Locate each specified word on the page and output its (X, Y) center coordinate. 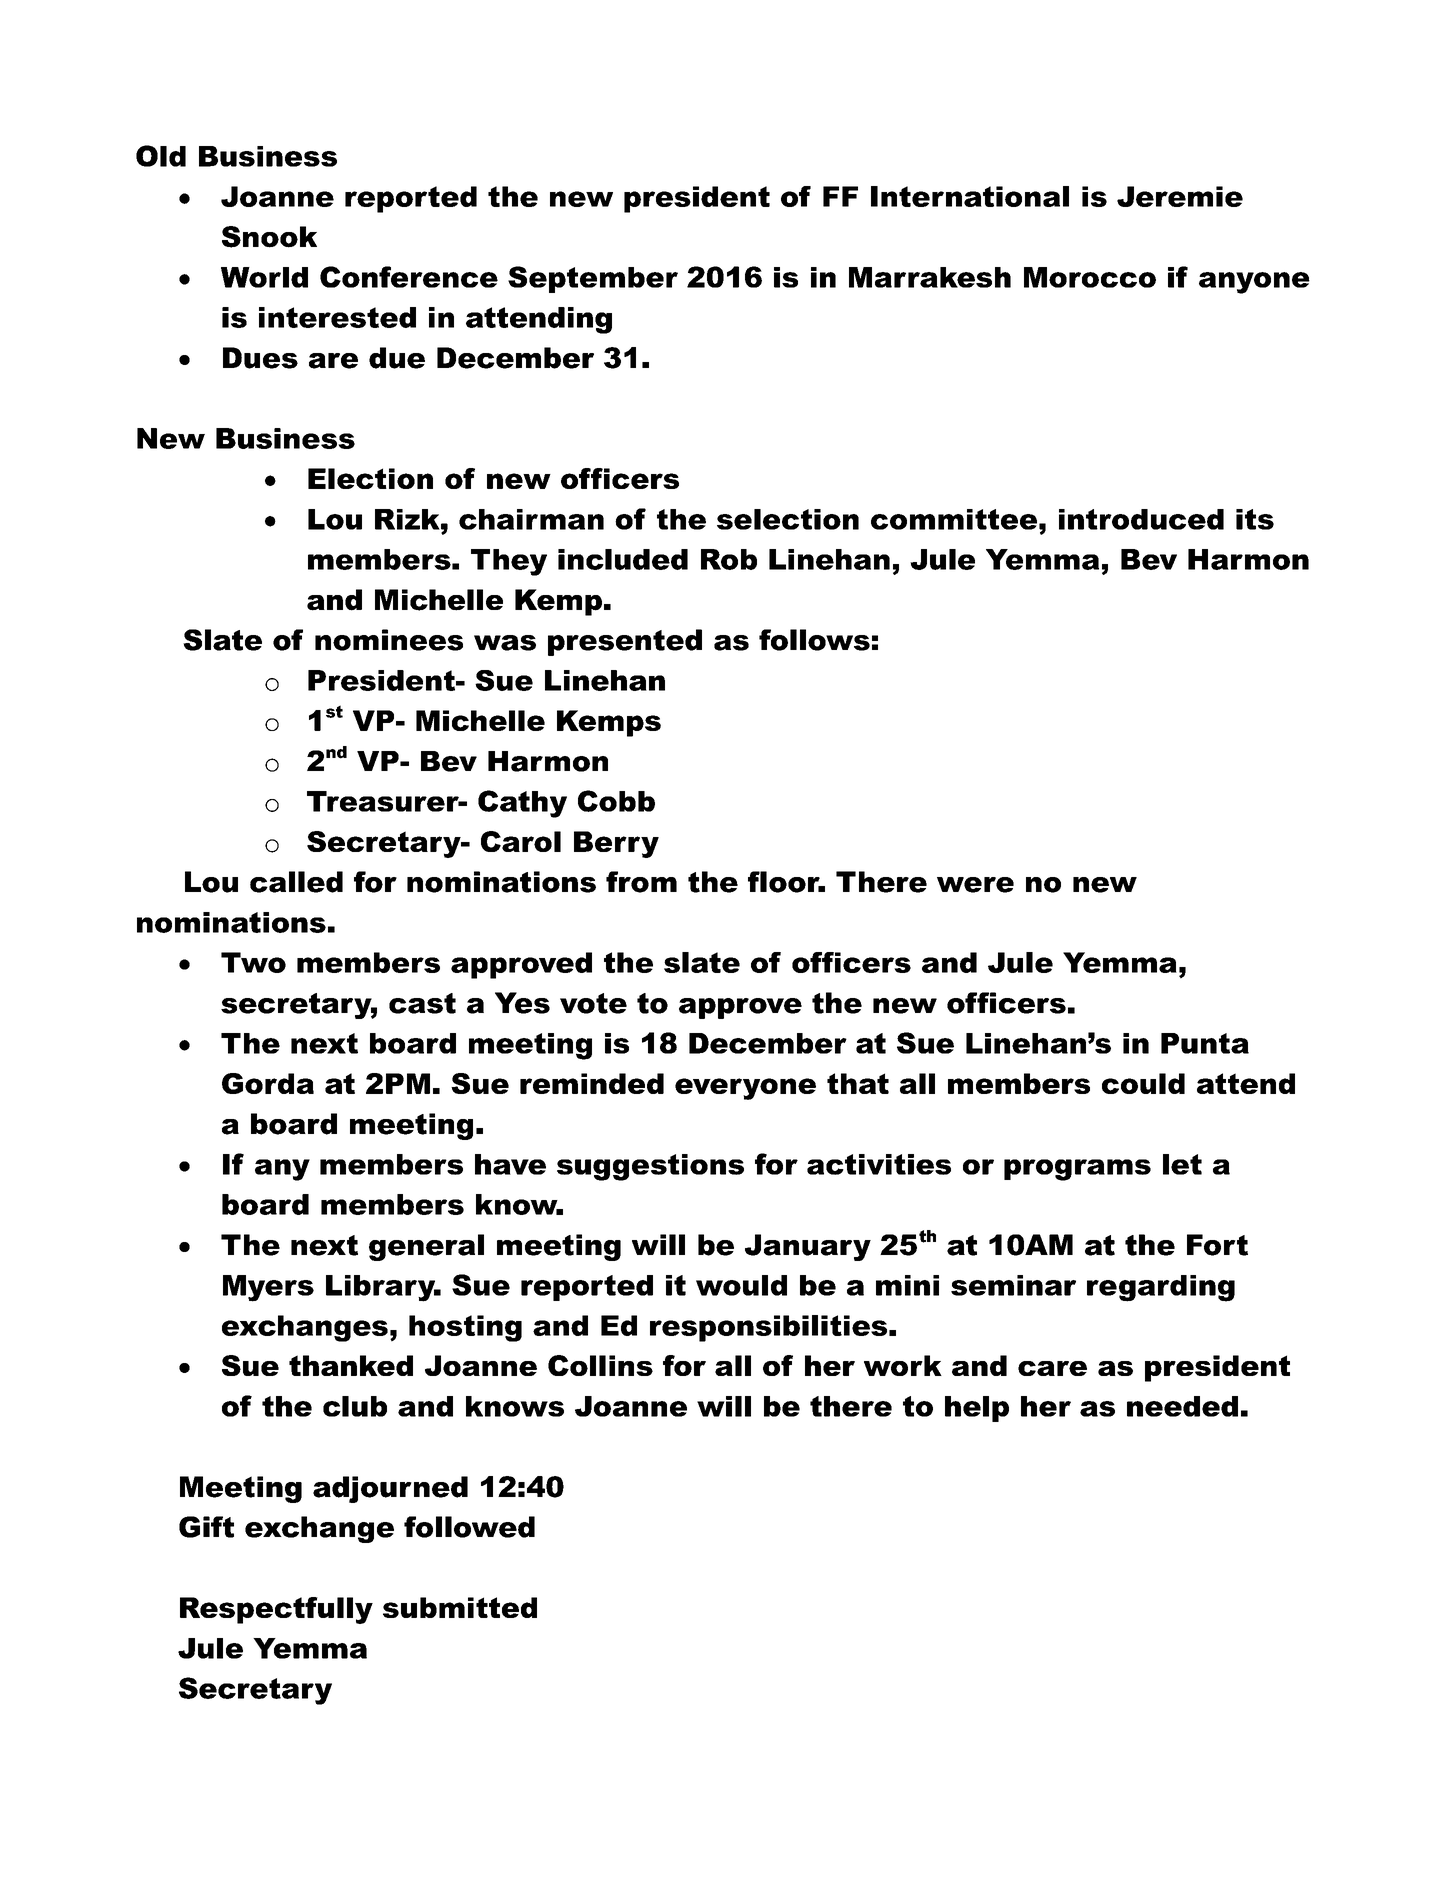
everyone (745, 1089)
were (975, 885)
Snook (269, 237)
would (741, 1285)
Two (253, 962)
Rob (729, 559)
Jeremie (1180, 196)
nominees (389, 640)
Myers (268, 1288)
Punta (1205, 1043)
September (593, 279)
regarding (1161, 1288)
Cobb (616, 801)
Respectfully (276, 1610)
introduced (1141, 519)
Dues (260, 358)
